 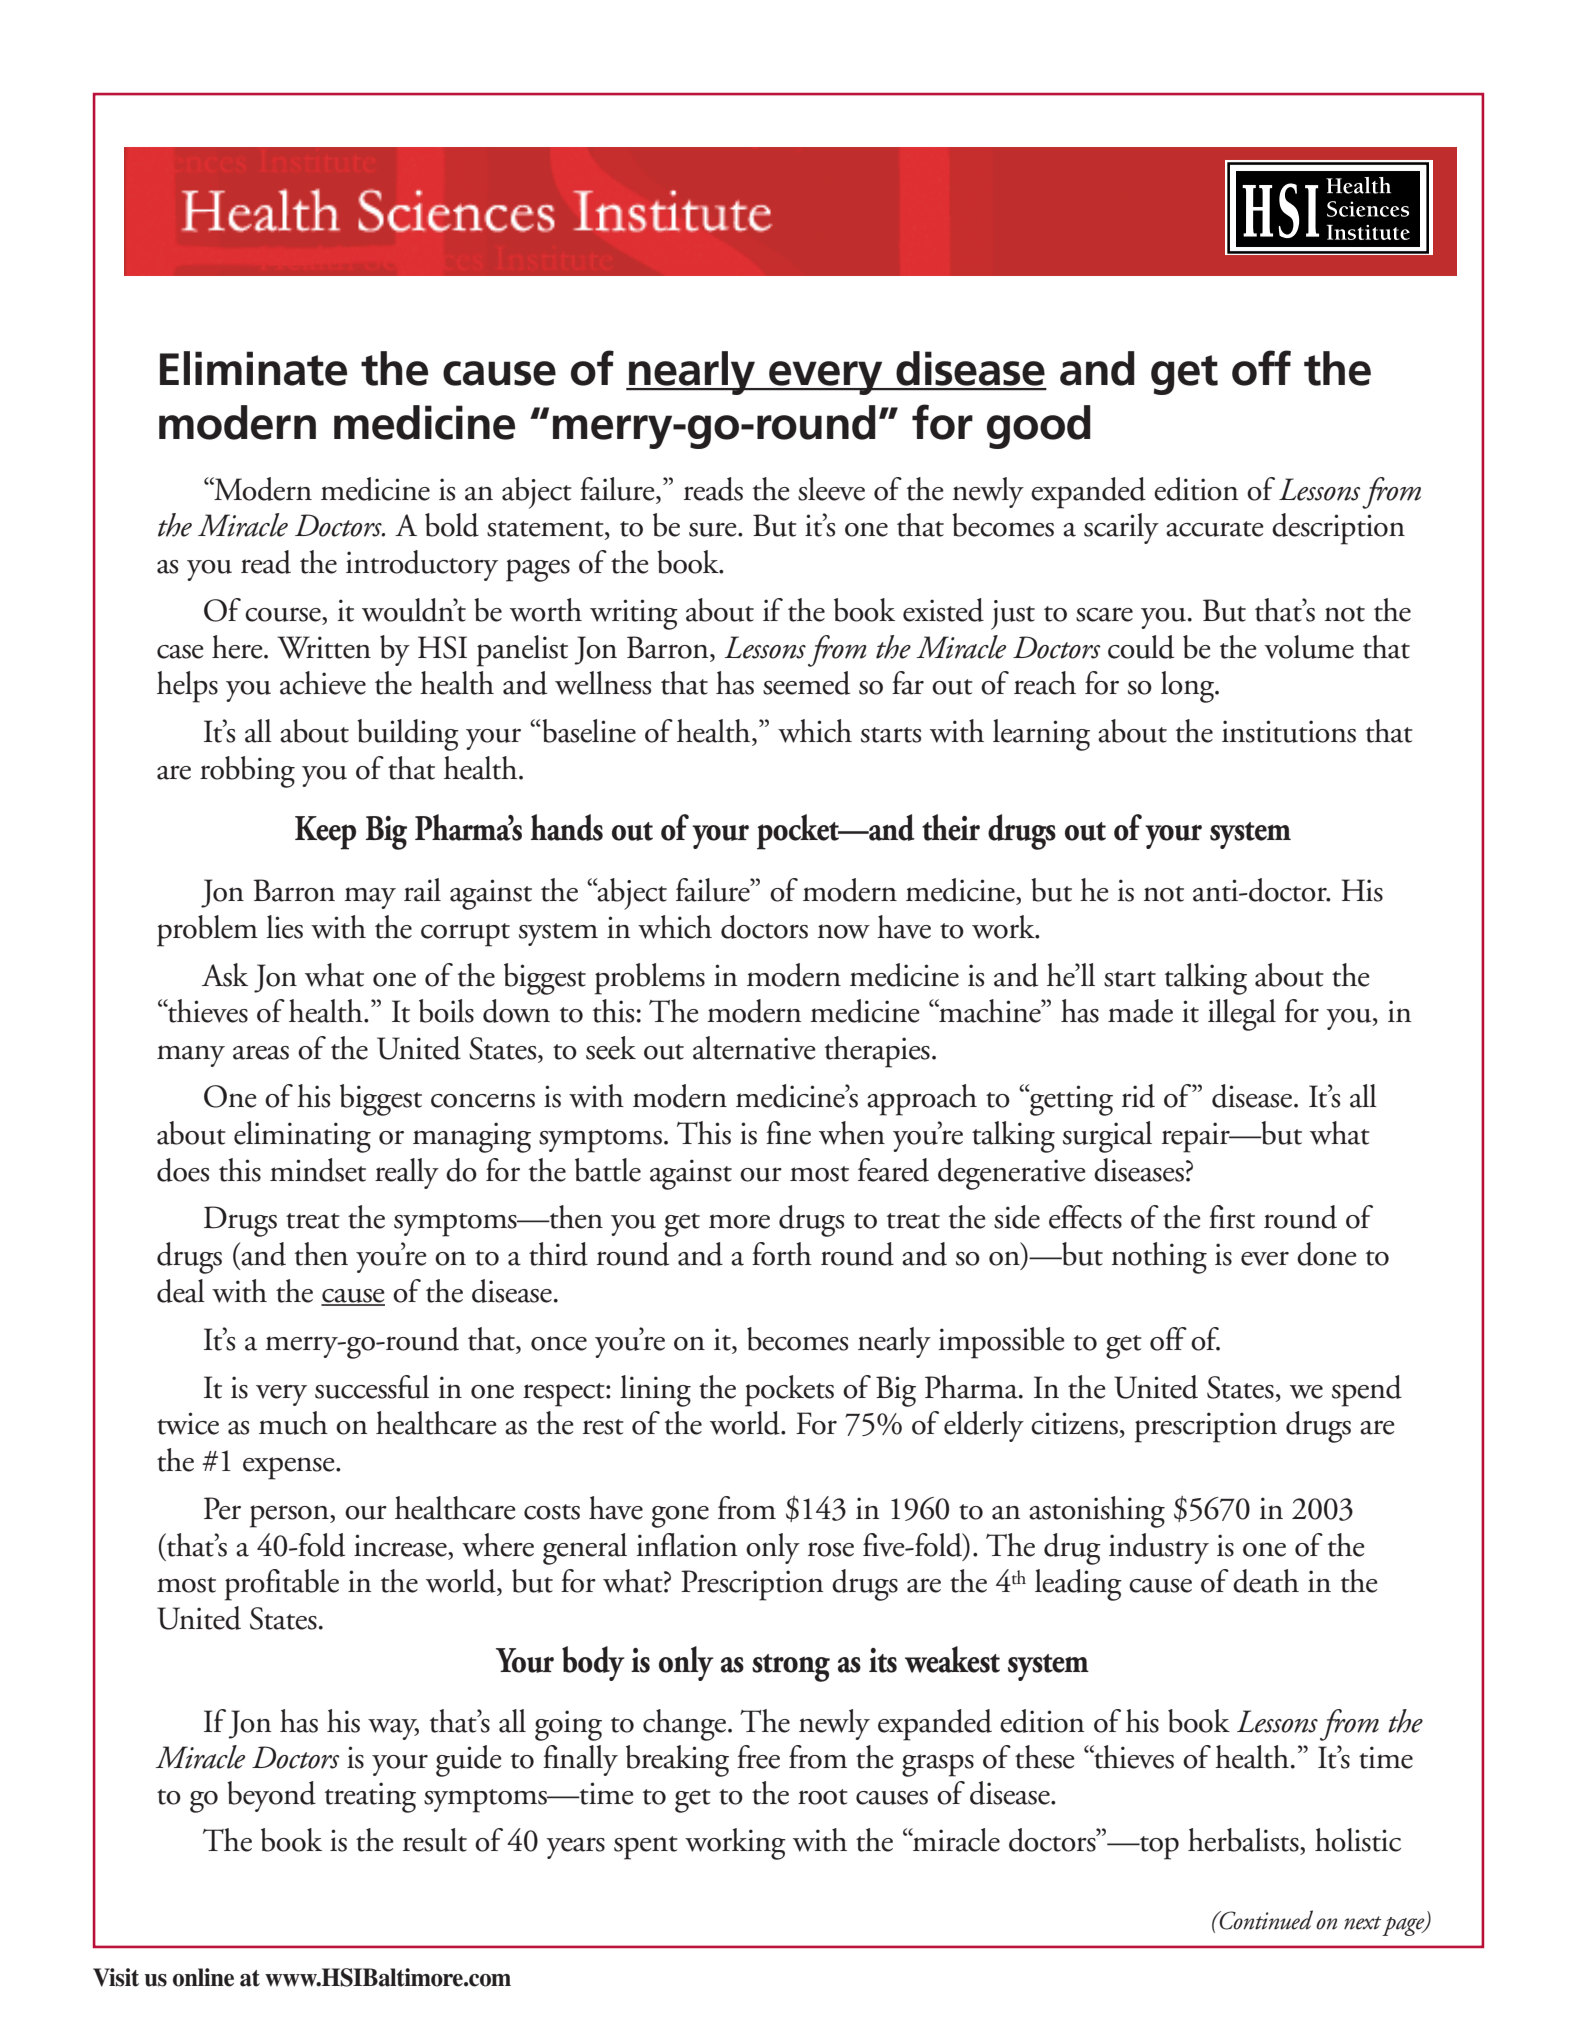 I want to click on robbing, so click(x=247, y=772).
